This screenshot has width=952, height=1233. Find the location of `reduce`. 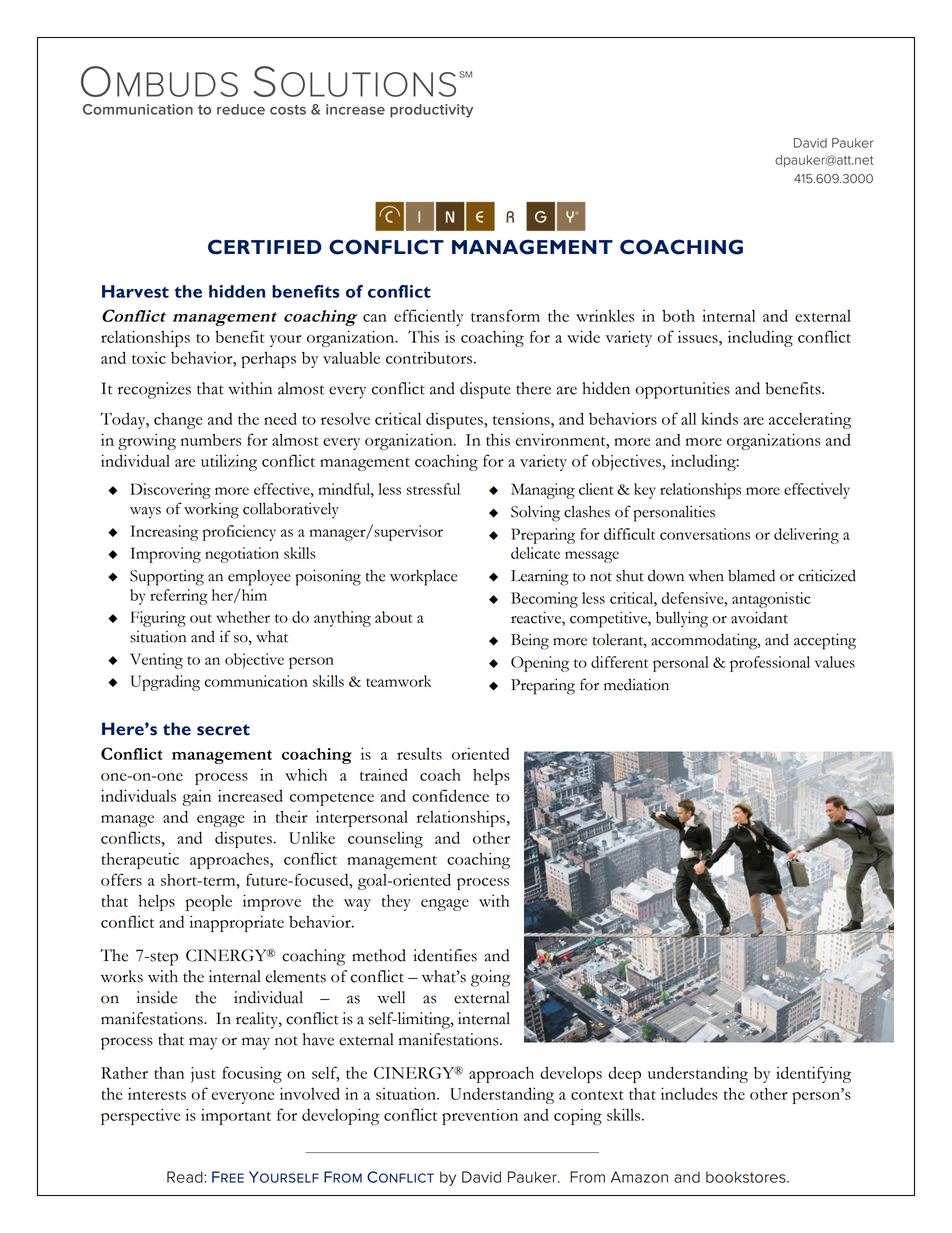

reduce is located at coordinates (241, 109).
